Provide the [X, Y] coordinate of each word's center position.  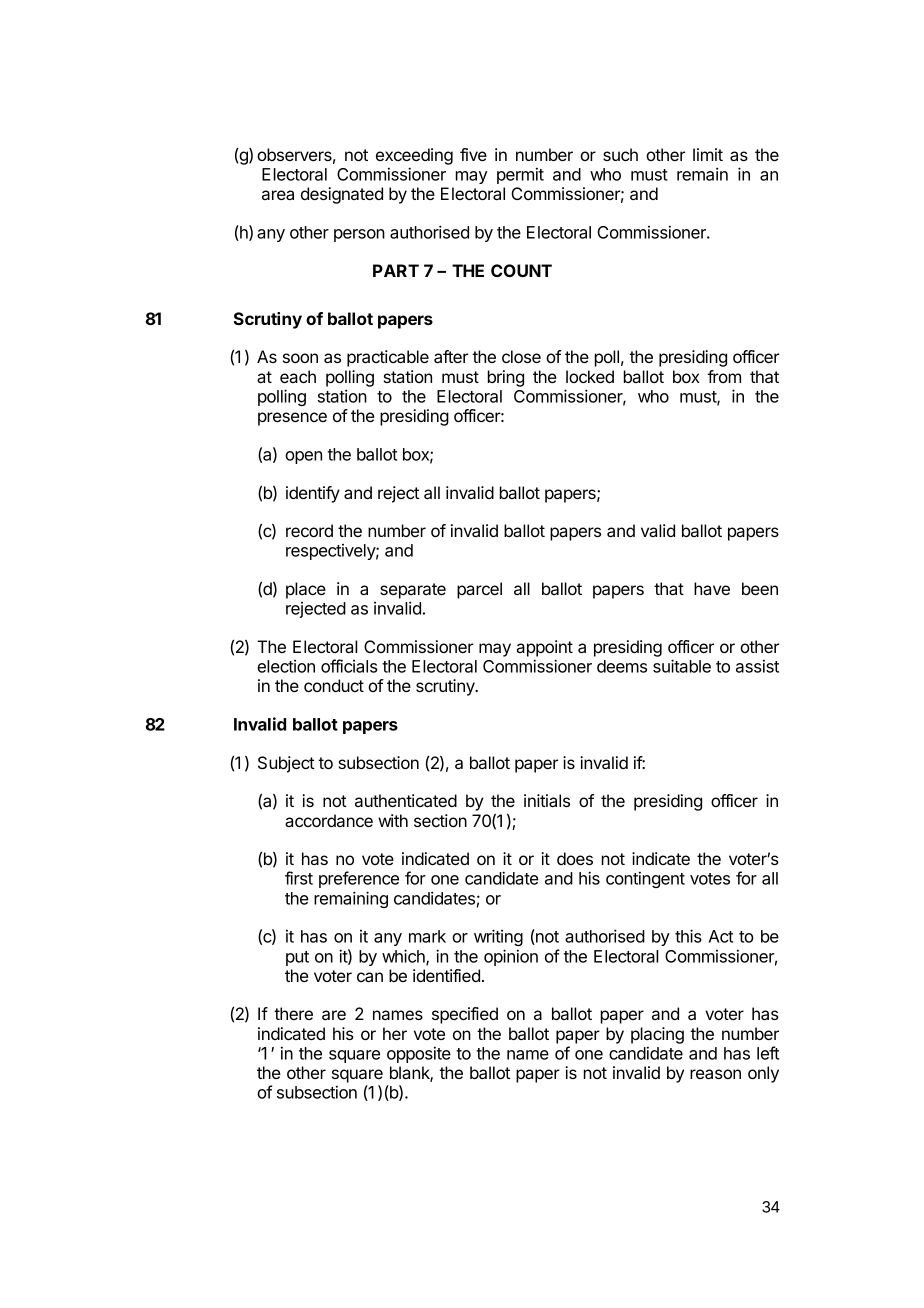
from [724, 376]
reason [715, 1074]
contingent [645, 879]
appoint [544, 648]
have [712, 588]
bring [506, 378]
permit [520, 175]
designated [342, 195]
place [306, 590]
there [293, 1013]
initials [547, 800]
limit [708, 154]
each [298, 376]
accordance [329, 820]
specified [465, 1015]
